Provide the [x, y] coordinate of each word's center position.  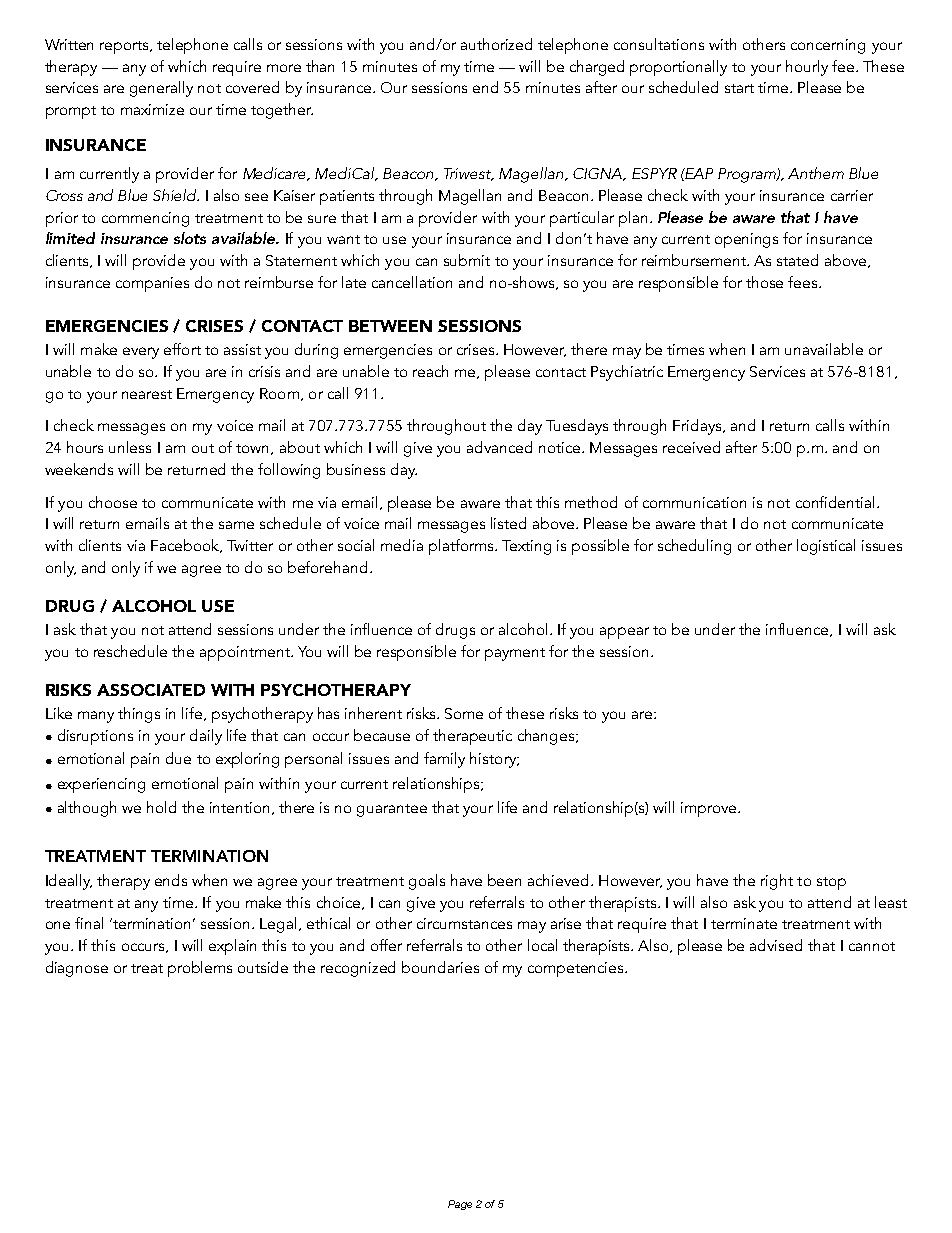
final [89, 923]
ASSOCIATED [151, 690]
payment [515, 654]
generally [161, 89]
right [777, 882]
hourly [807, 68]
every [141, 353]
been [504, 880]
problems [200, 969]
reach [430, 371]
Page [460, 1205]
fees [804, 282]
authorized [496, 44]
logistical [826, 547]
